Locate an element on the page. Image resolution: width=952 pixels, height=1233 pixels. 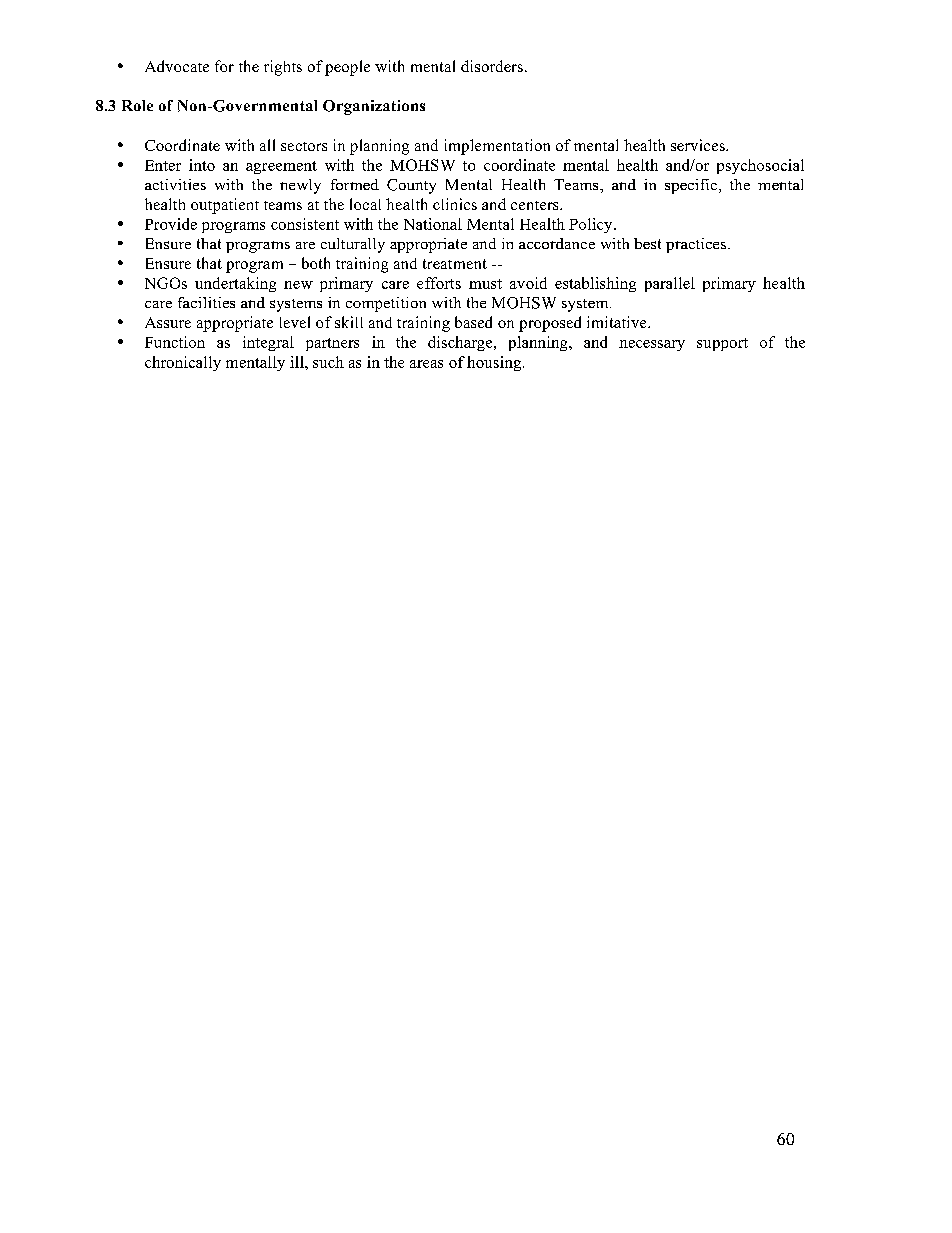
disorders is located at coordinates (492, 66).
